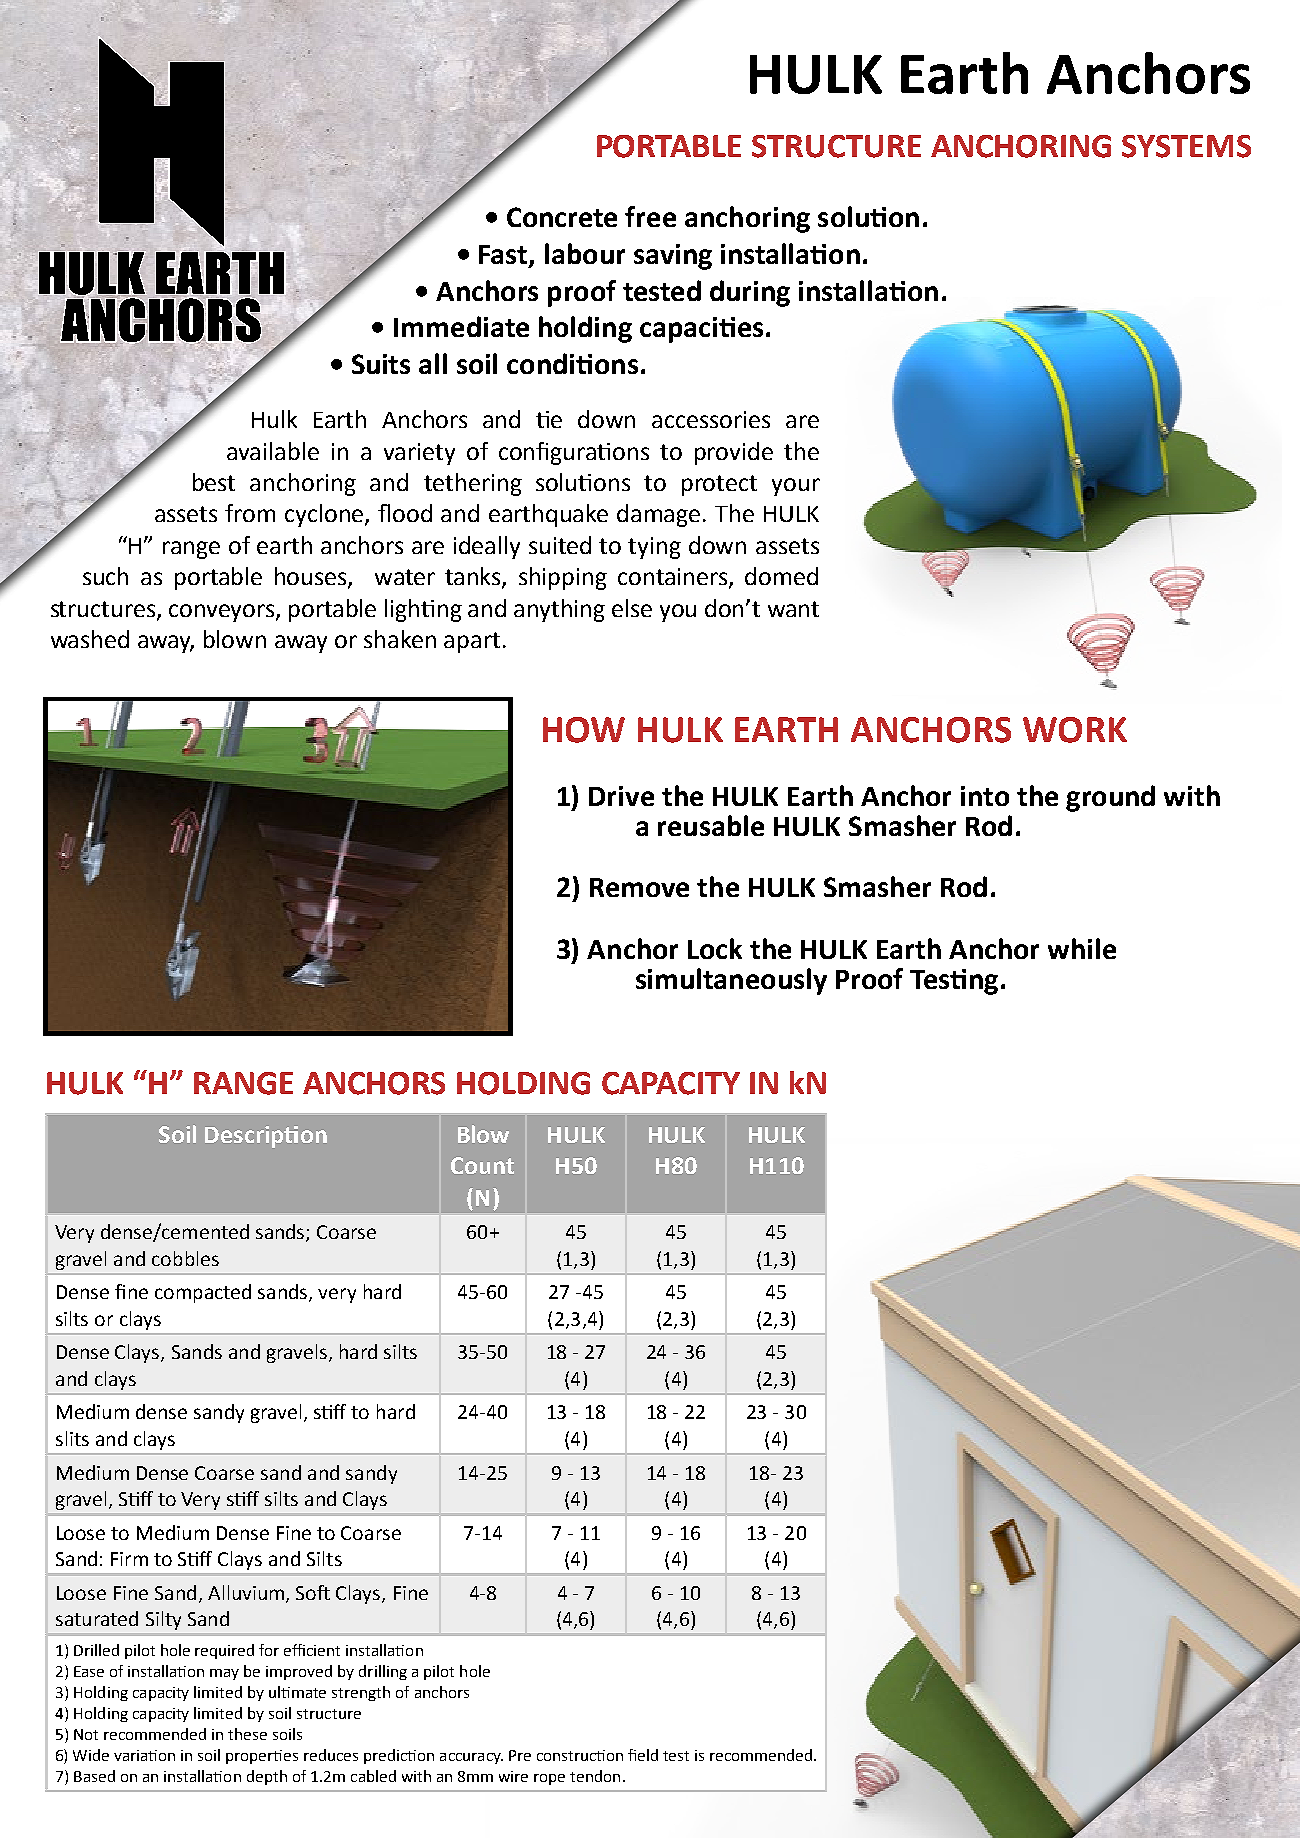  Describe the element at coordinates (223, 613) in the image. I see `conveyors` at that location.
